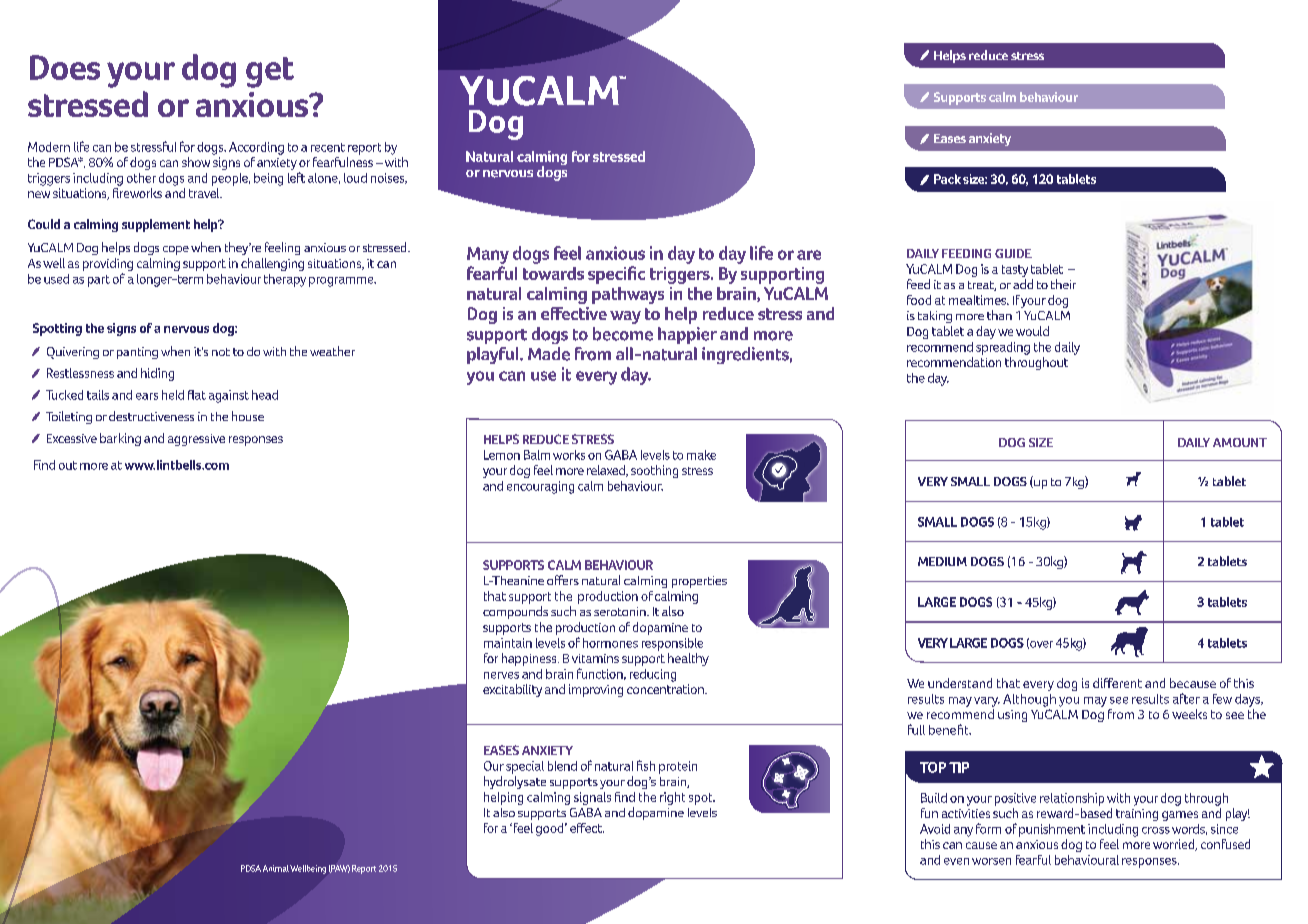  Describe the element at coordinates (672, 798) in the page. I see `right` at that location.
